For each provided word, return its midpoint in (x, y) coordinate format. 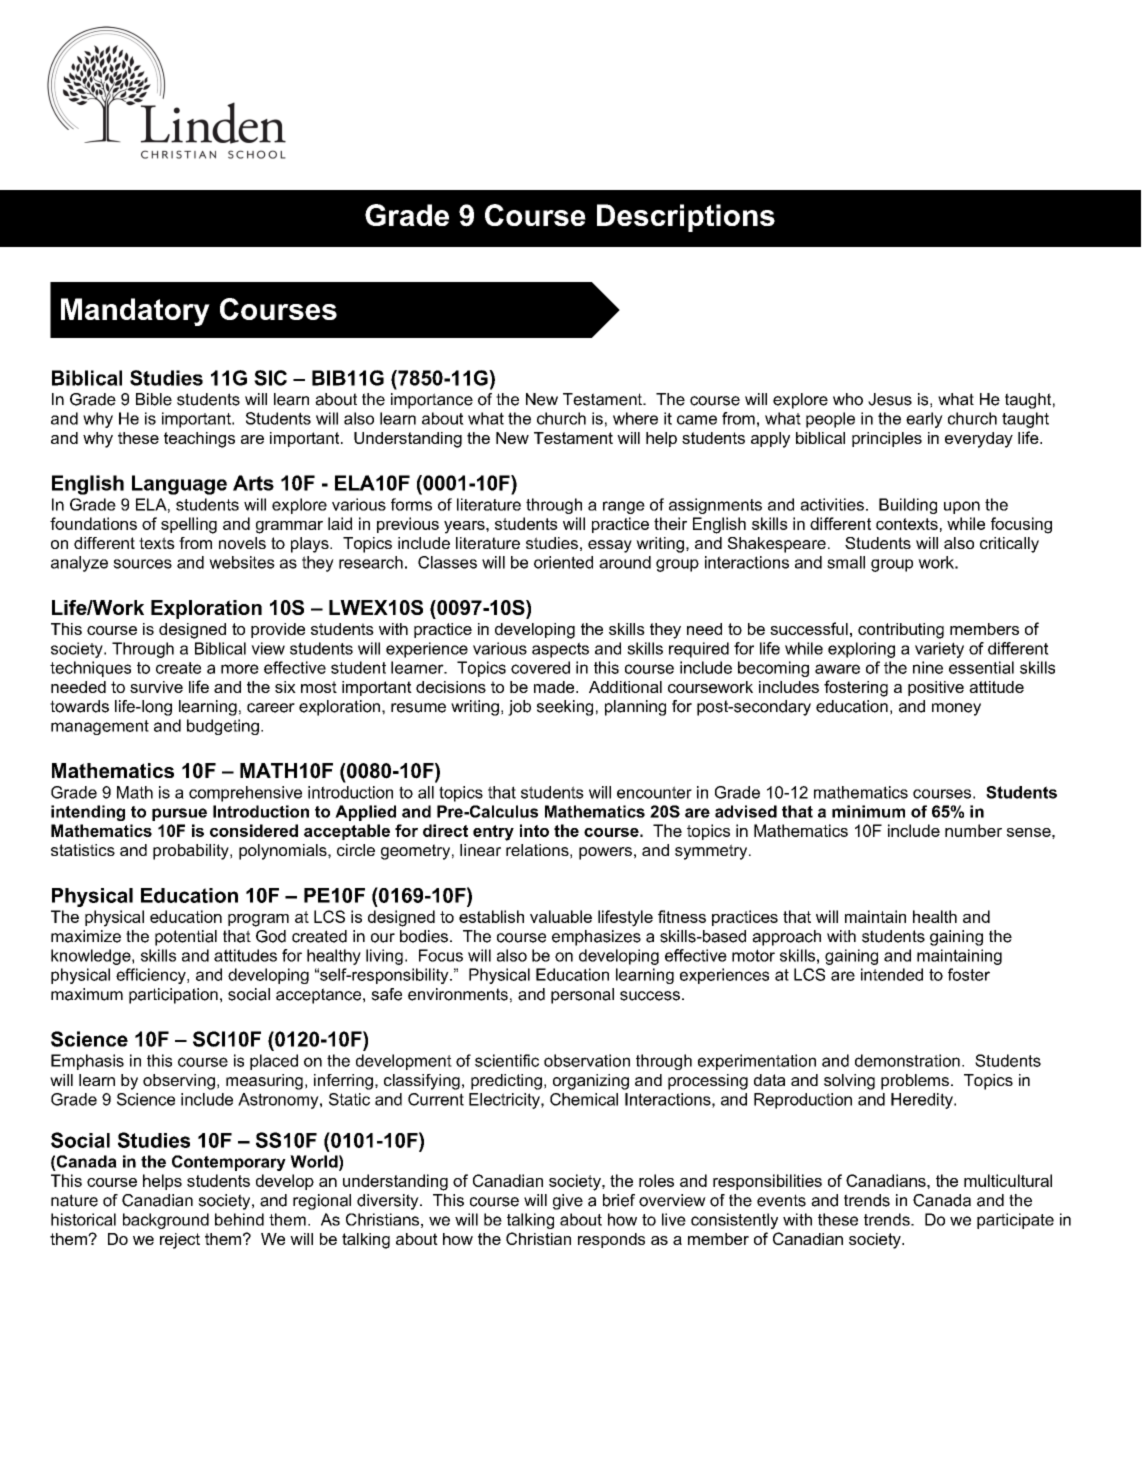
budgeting (223, 727)
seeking (565, 708)
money (956, 709)
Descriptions (686, 218)
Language (179, 485)
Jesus (890, 399)
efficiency (152, 976)
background (166, 1221)
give (568, 1202)
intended (892, 974)
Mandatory (135, 312)
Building (908, 506)
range (624, 507)
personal (582, 996)
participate (1015, 1221)
